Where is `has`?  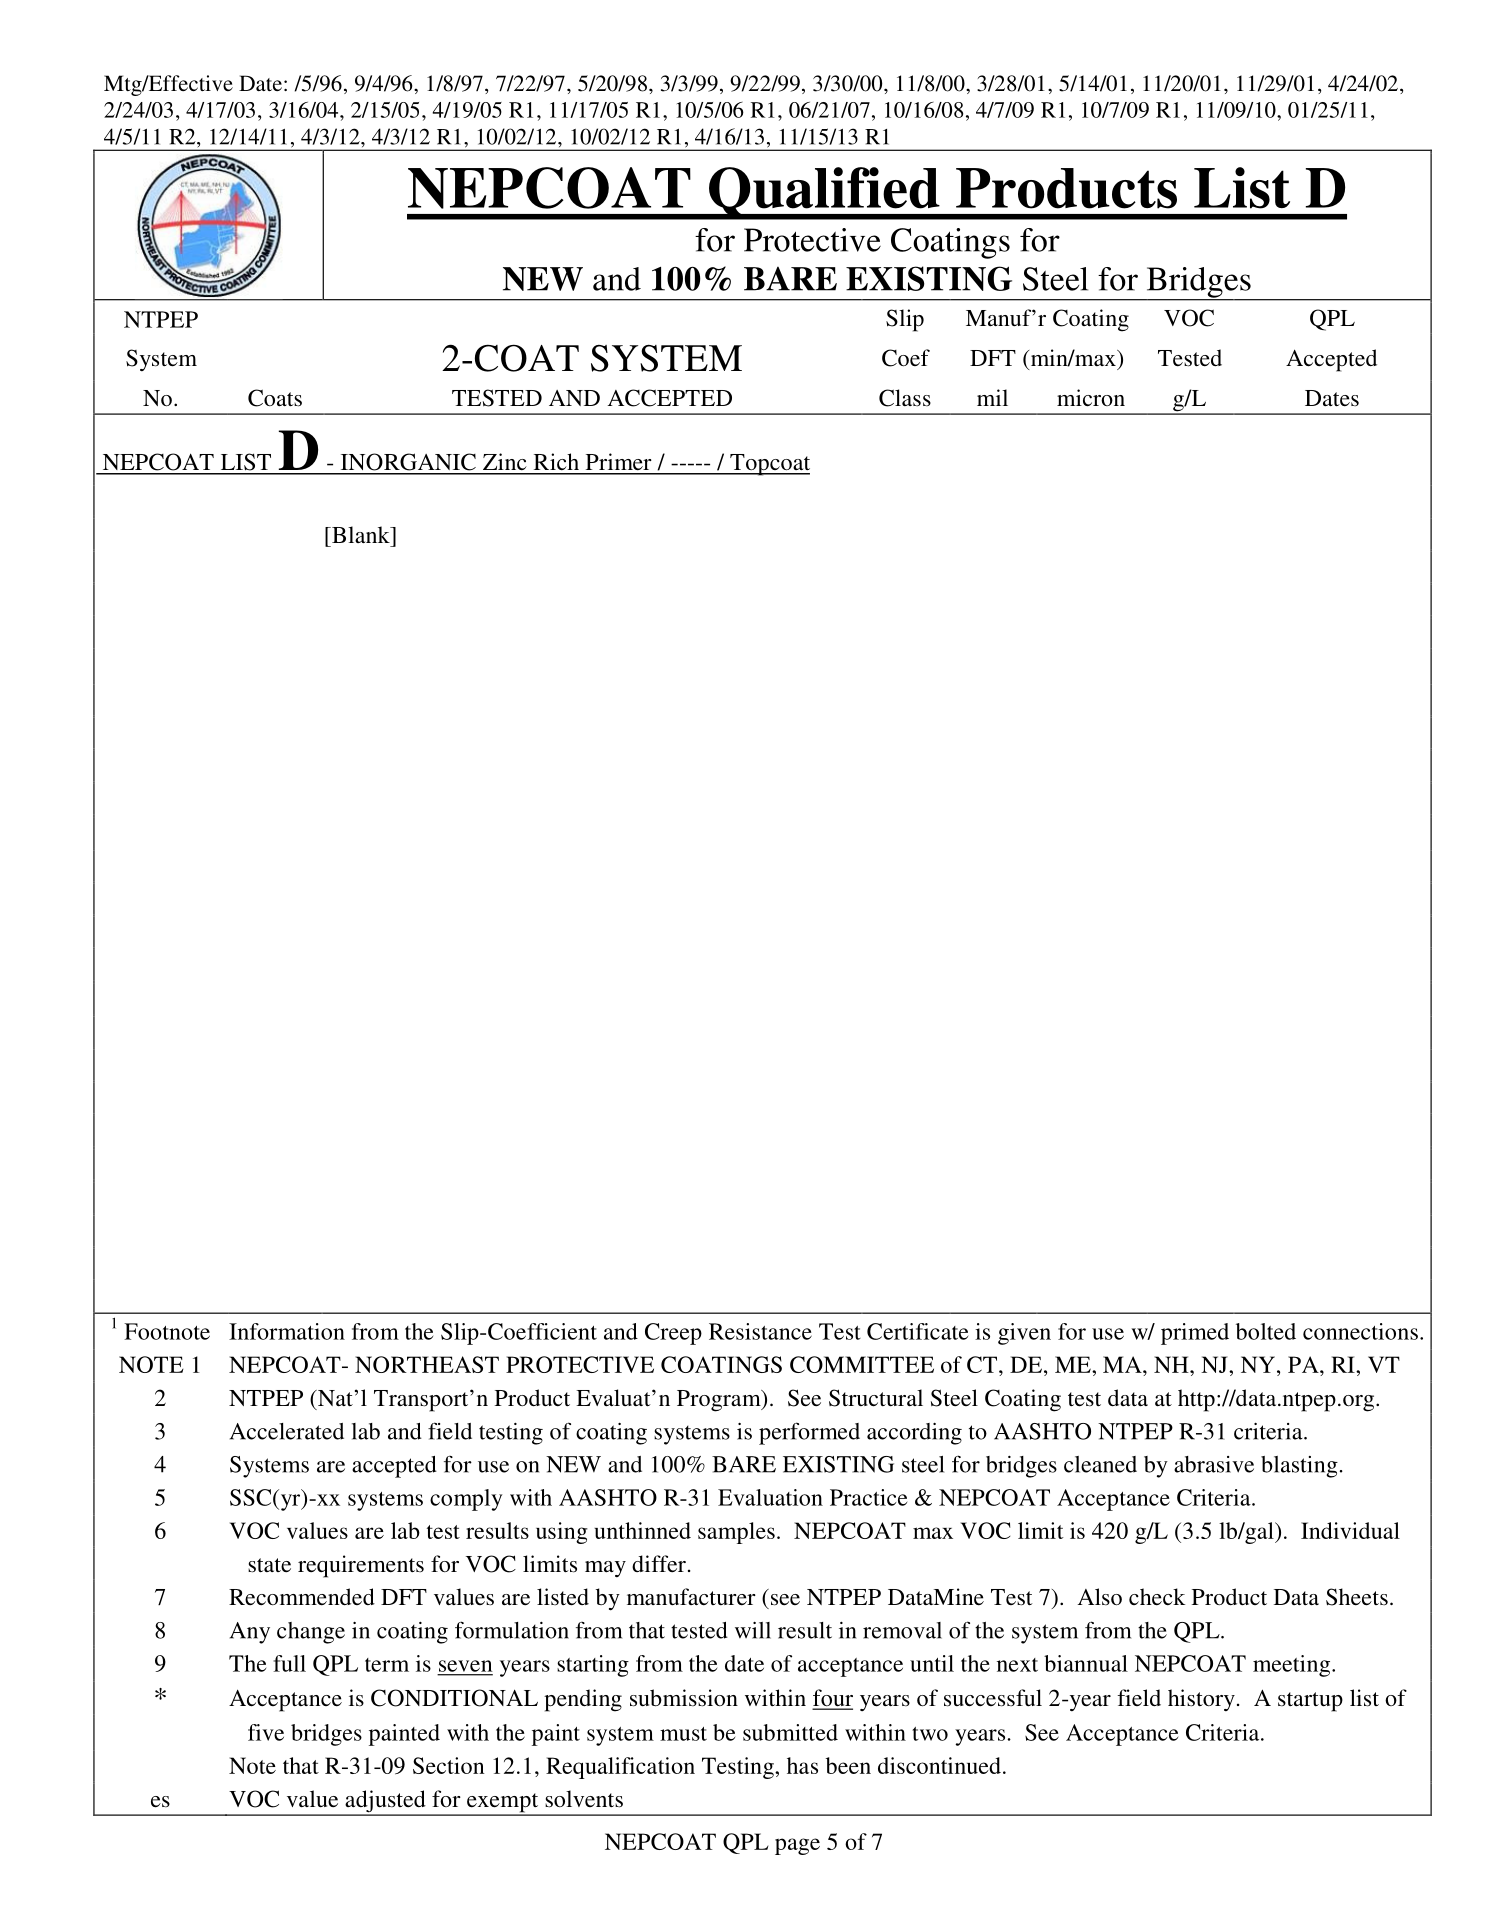
has is located at coordinates (802, 1765).
